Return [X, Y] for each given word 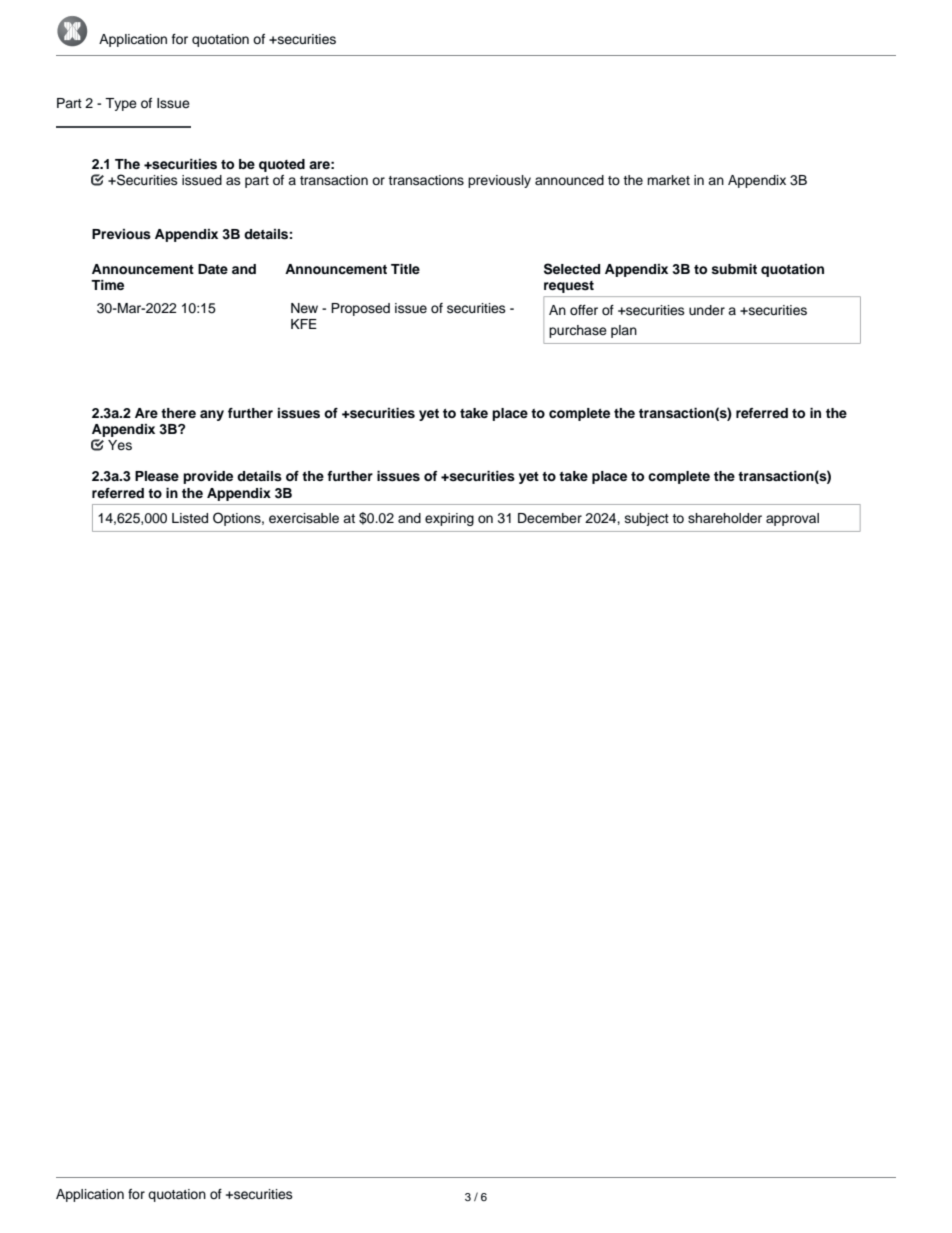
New [304, 308]
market [668, 180]
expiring [449, 519]
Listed [190, 518]
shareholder [725, 518]
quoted [282, 165]
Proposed [360, 309]
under [707, 310]
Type [121, 104]
